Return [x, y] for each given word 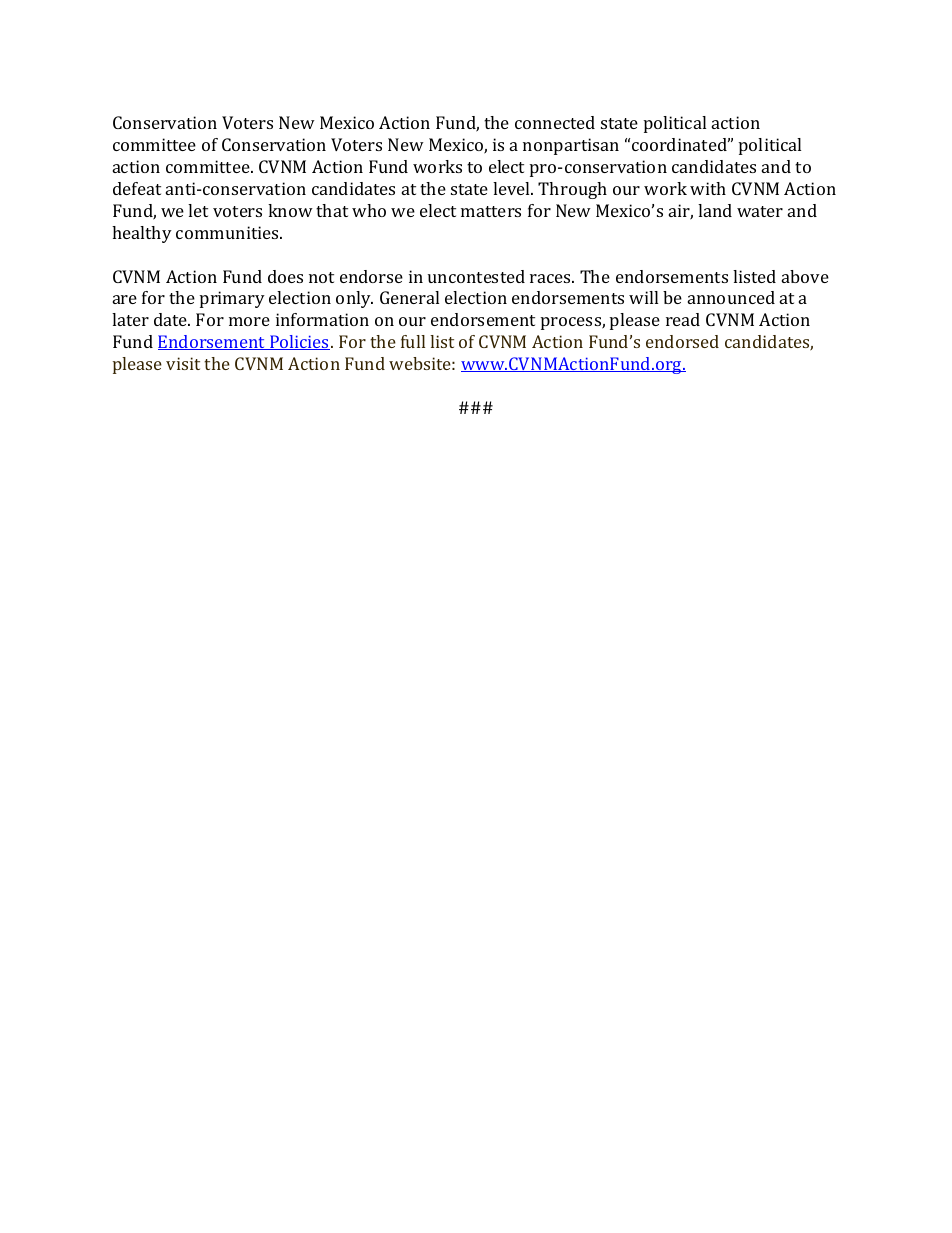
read [683, 319]
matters [491, 211]
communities [228, 232]
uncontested [476, 276]
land [715, 210]
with [708, 188]
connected [555, 122]
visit [183, 363]
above [805, 276]
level [513, 188]
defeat [137, 188]
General [409, 297]
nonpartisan [571, 146]
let [198, 210]
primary [232, 299]
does [285, 276]
